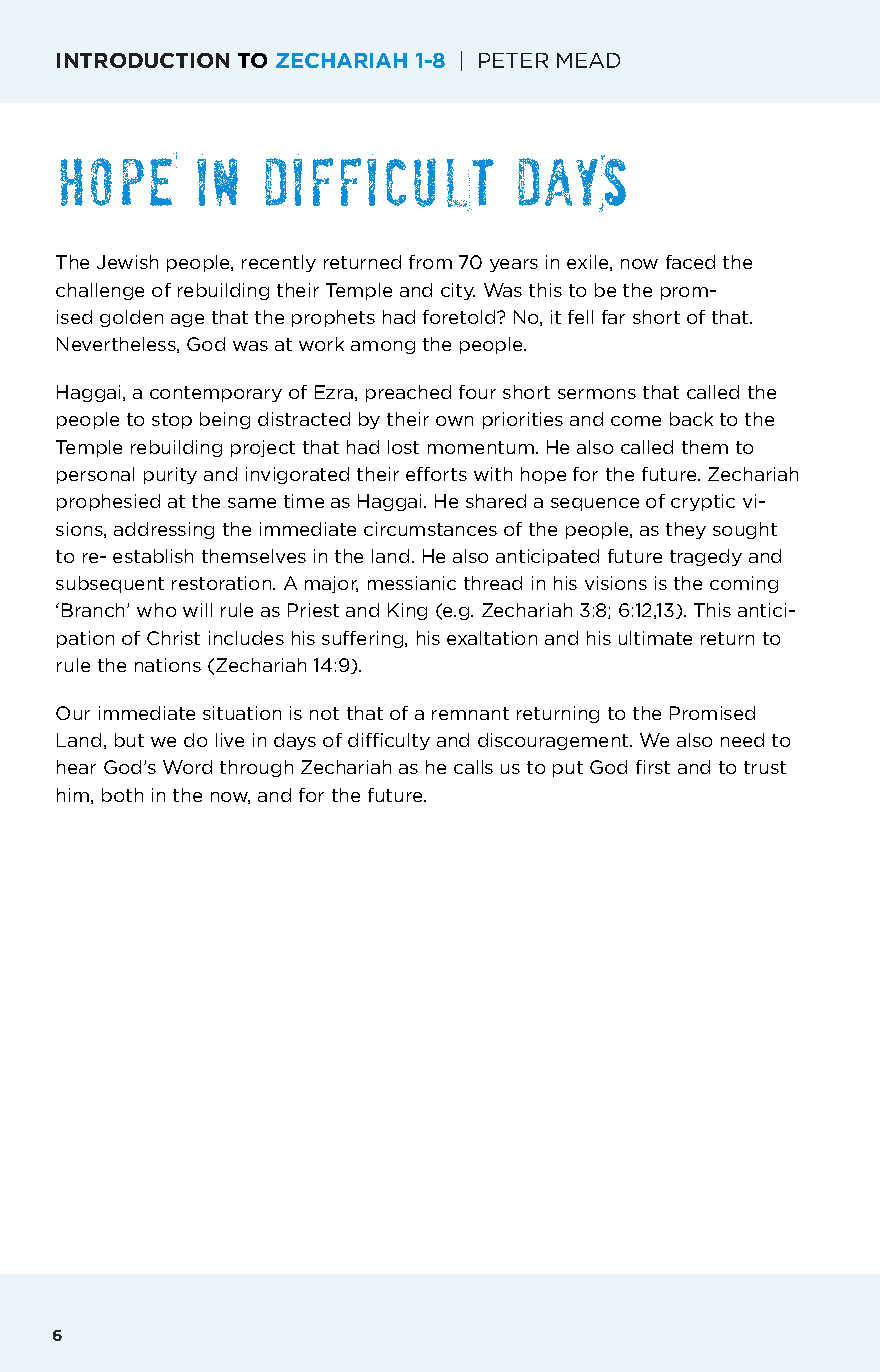 The height and width of the screenshot is (1372, 880). I want to click on they, so click(686, 530).
